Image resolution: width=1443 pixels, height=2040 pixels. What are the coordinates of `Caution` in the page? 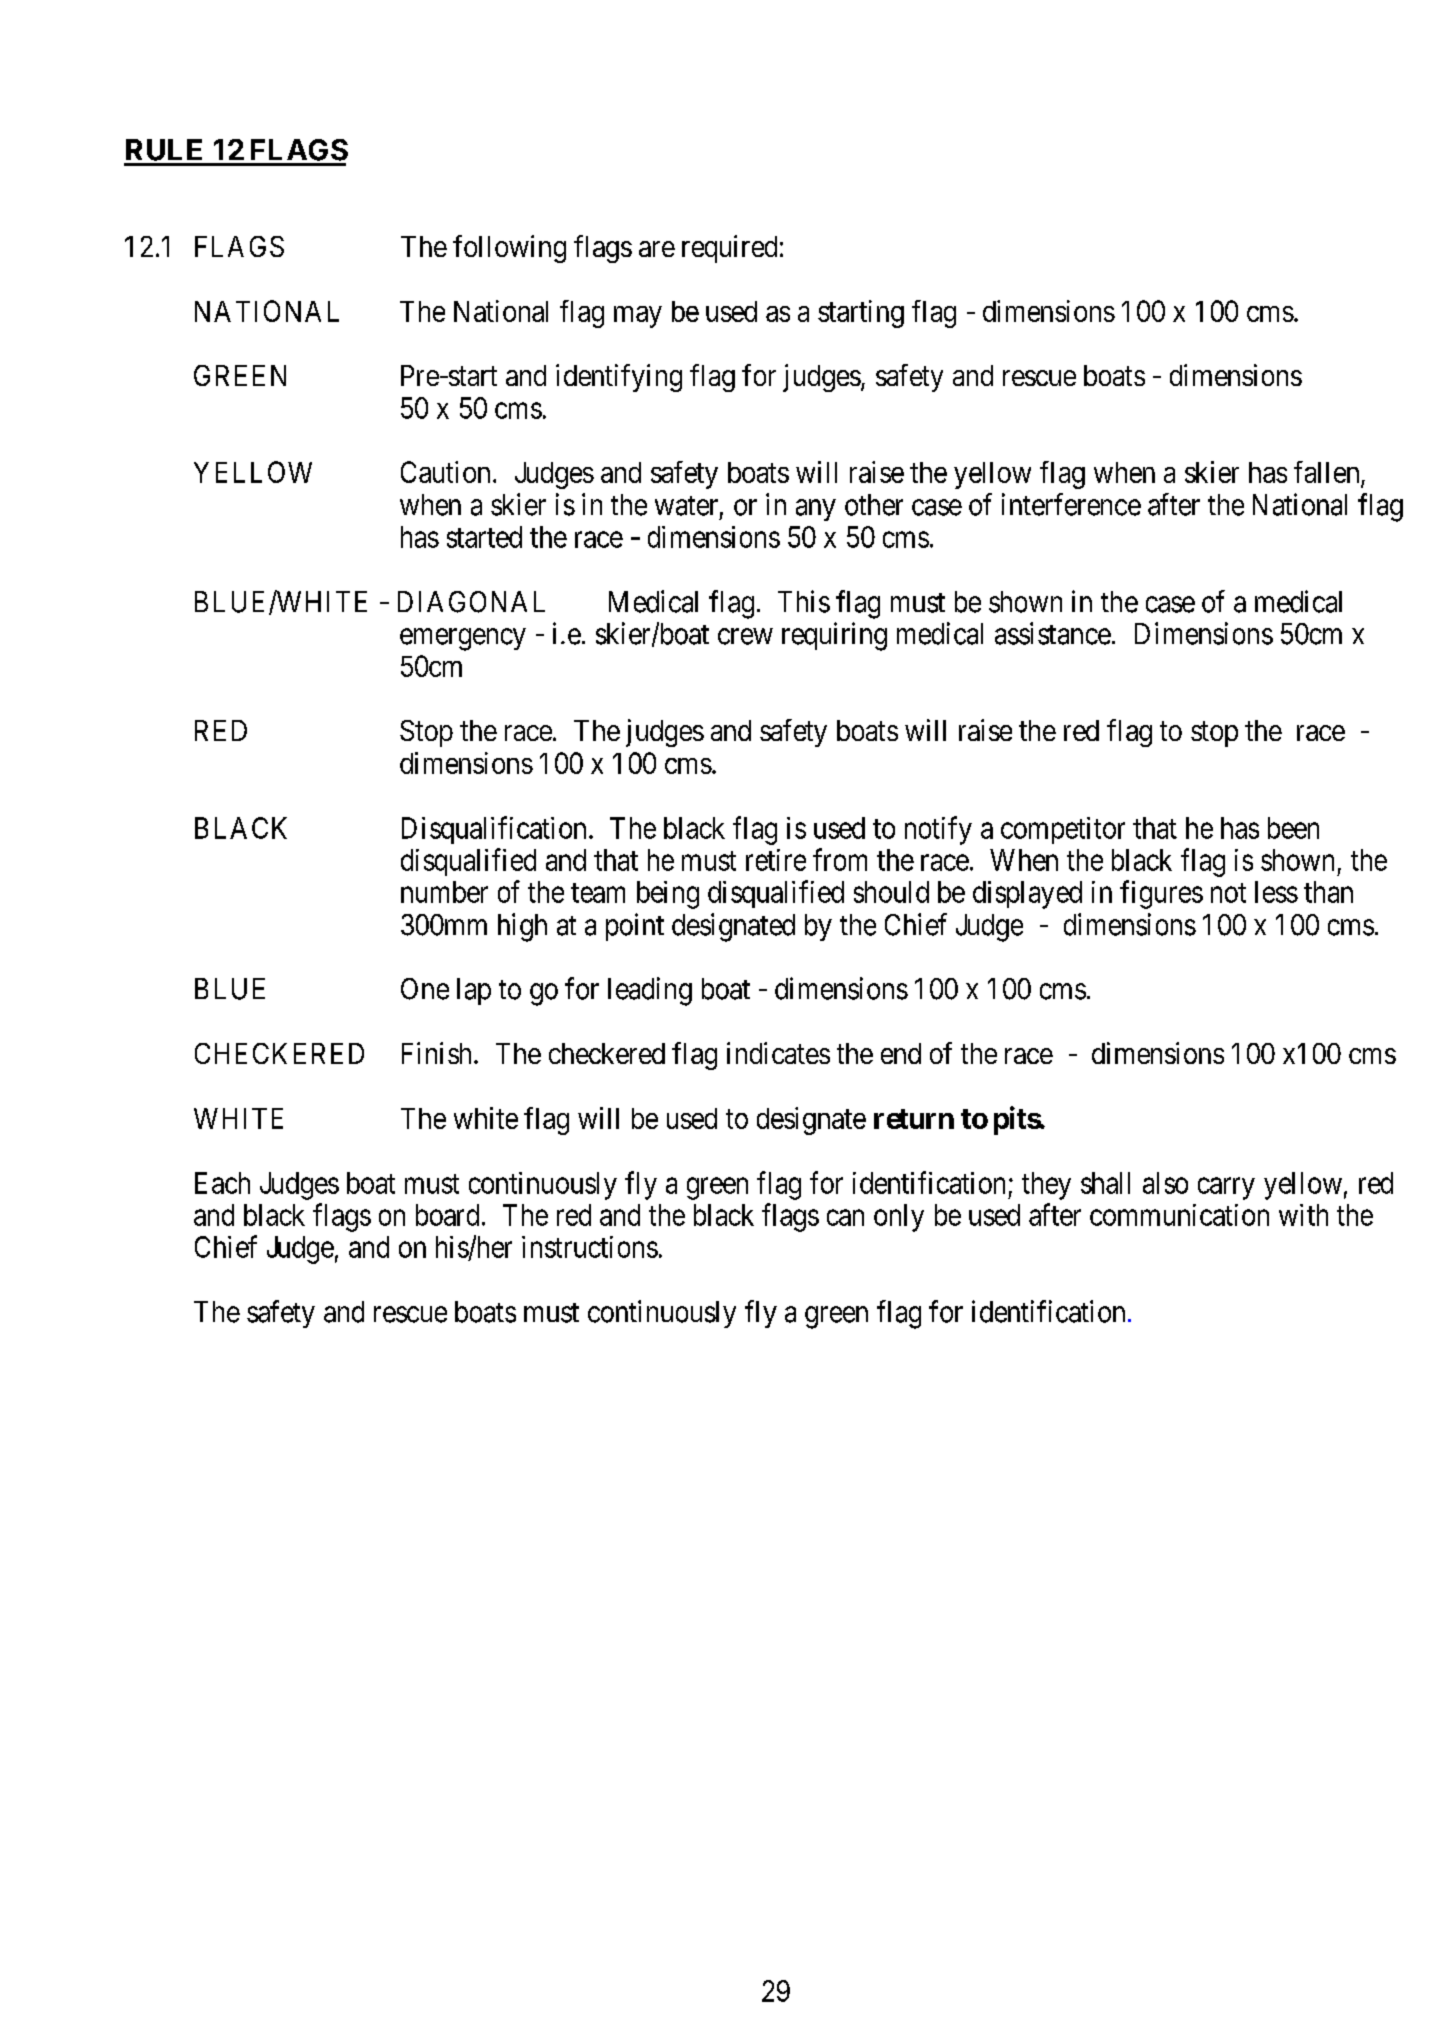 It's located at (445, 472).
